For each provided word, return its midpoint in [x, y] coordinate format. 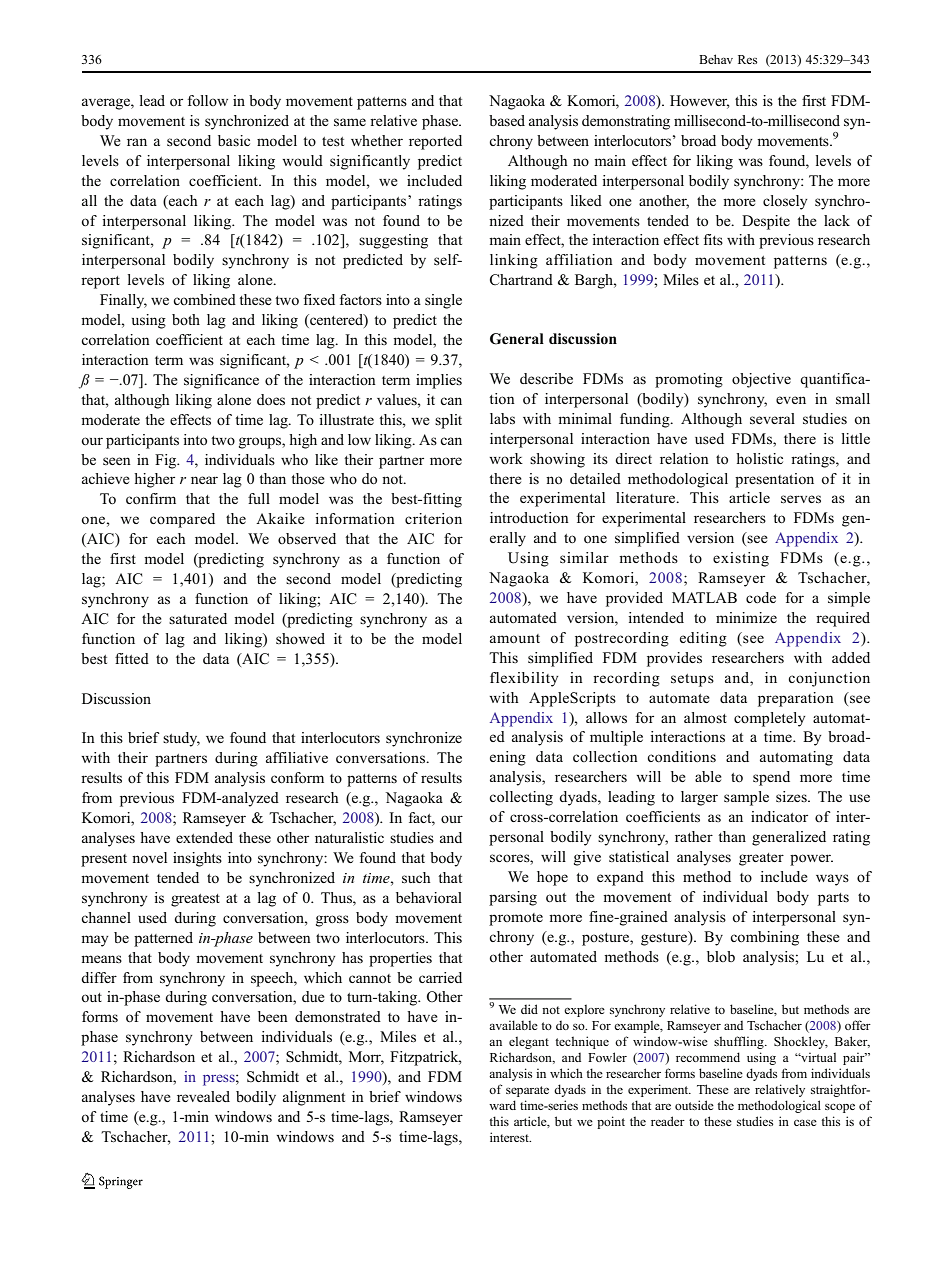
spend [771, 778]
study [181, 739]
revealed [203, 1096]
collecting [521, 798]
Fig [167, 461]
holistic [759, 459]
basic [234, 140]
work [506, 458]
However [700, 102]
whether [377, 140]
